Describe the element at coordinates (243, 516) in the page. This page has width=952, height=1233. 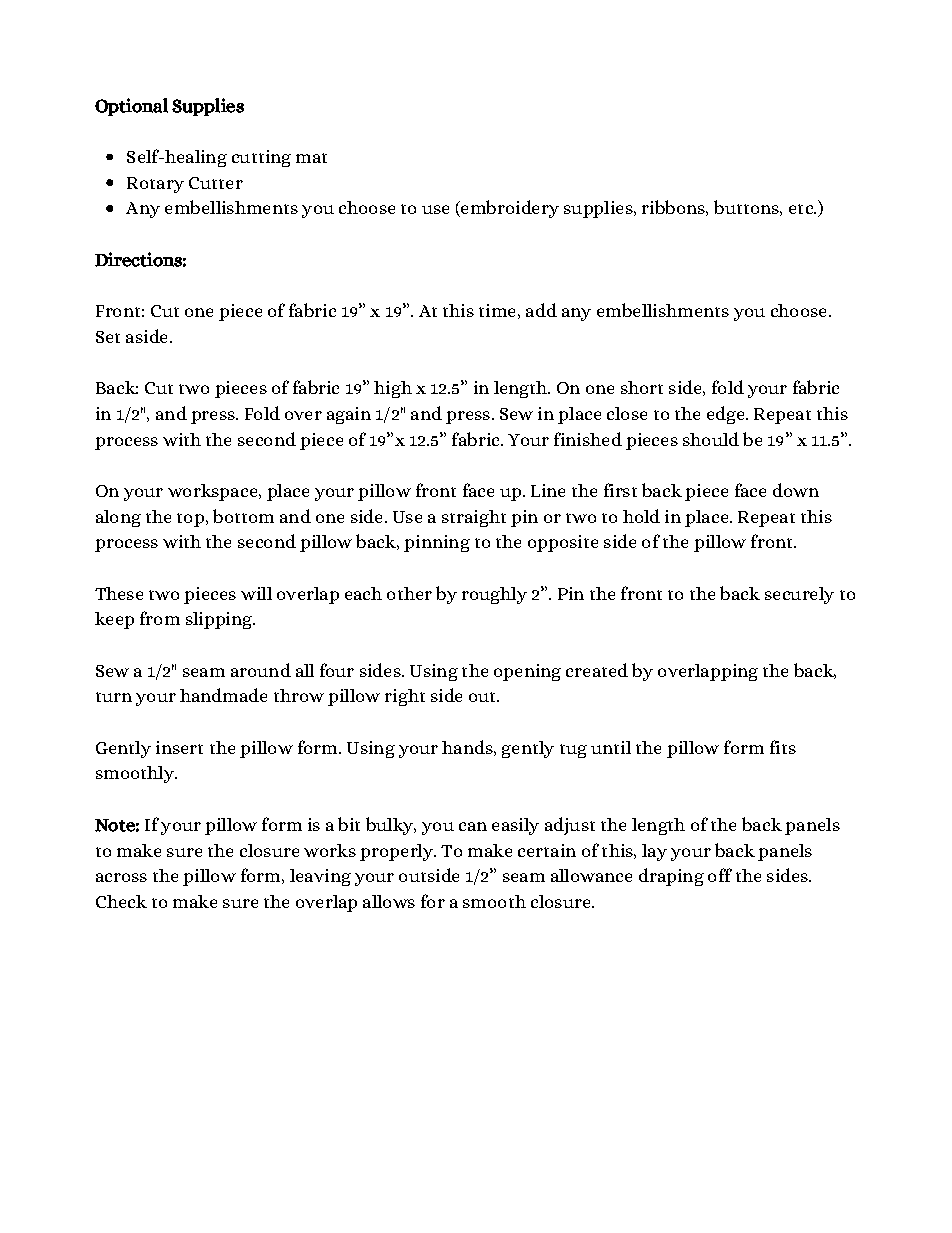
I see `bottom` at that location.
